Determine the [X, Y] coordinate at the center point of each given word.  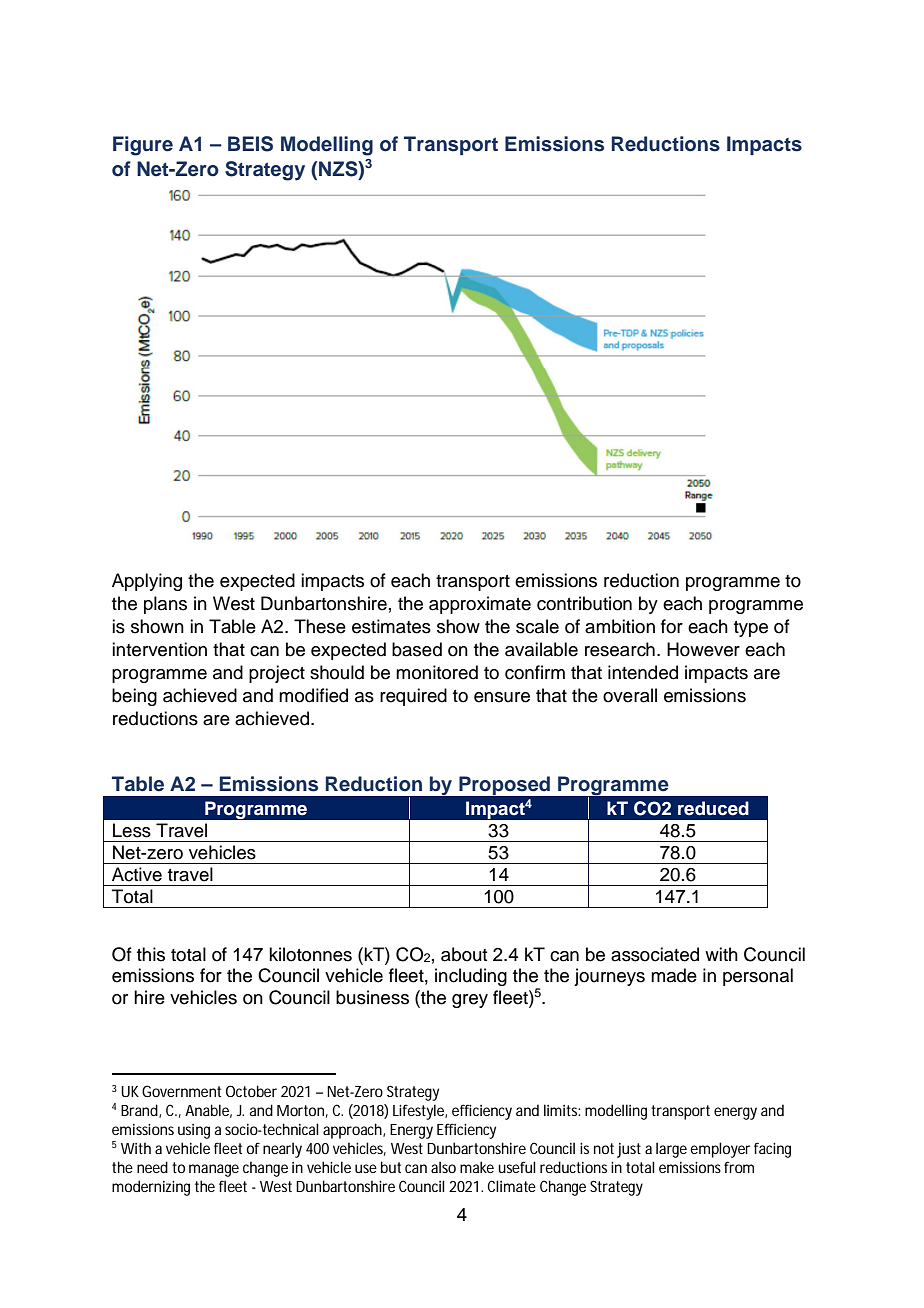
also [443, 1167]
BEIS [250, 144]
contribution [584, 603]
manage [214, 1170]
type [751, 629]
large [671, 1150]
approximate [480, 605]
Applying [147, 582]
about [464, 954]
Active [137, 874]
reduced [713, 808]
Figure [143, 146]
